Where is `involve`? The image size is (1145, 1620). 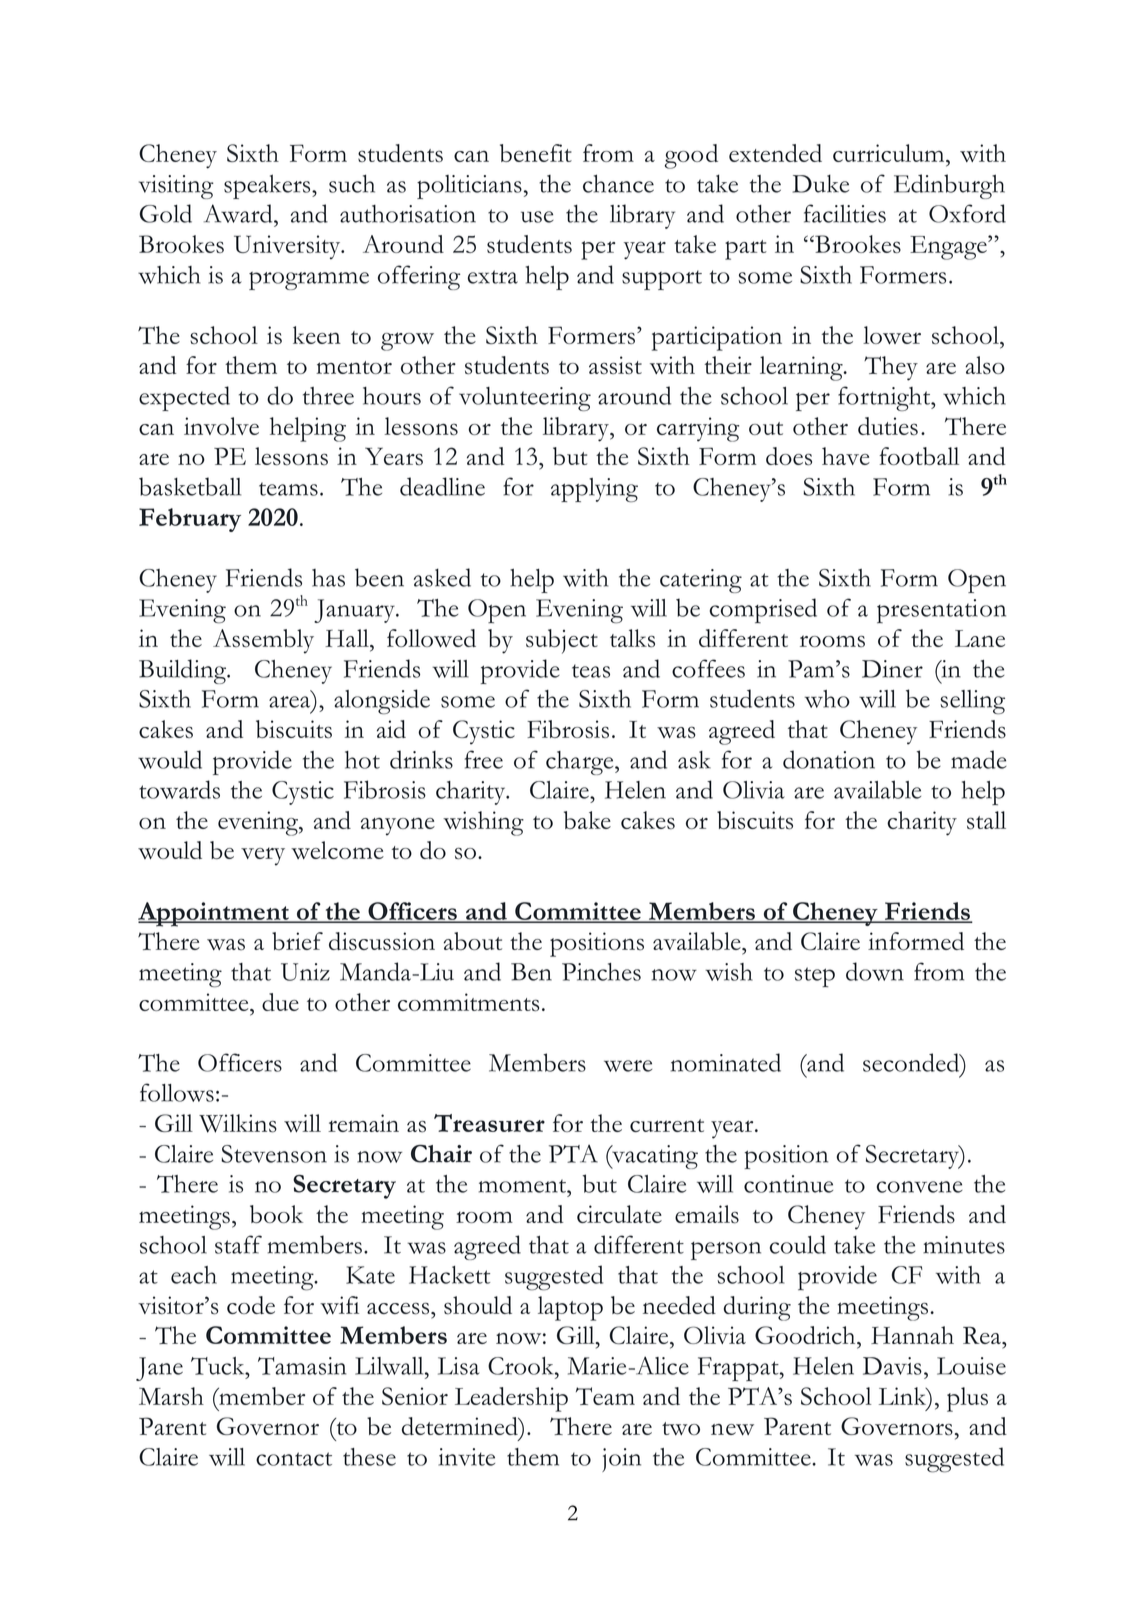
involve is located at coordinates (221, 426).
